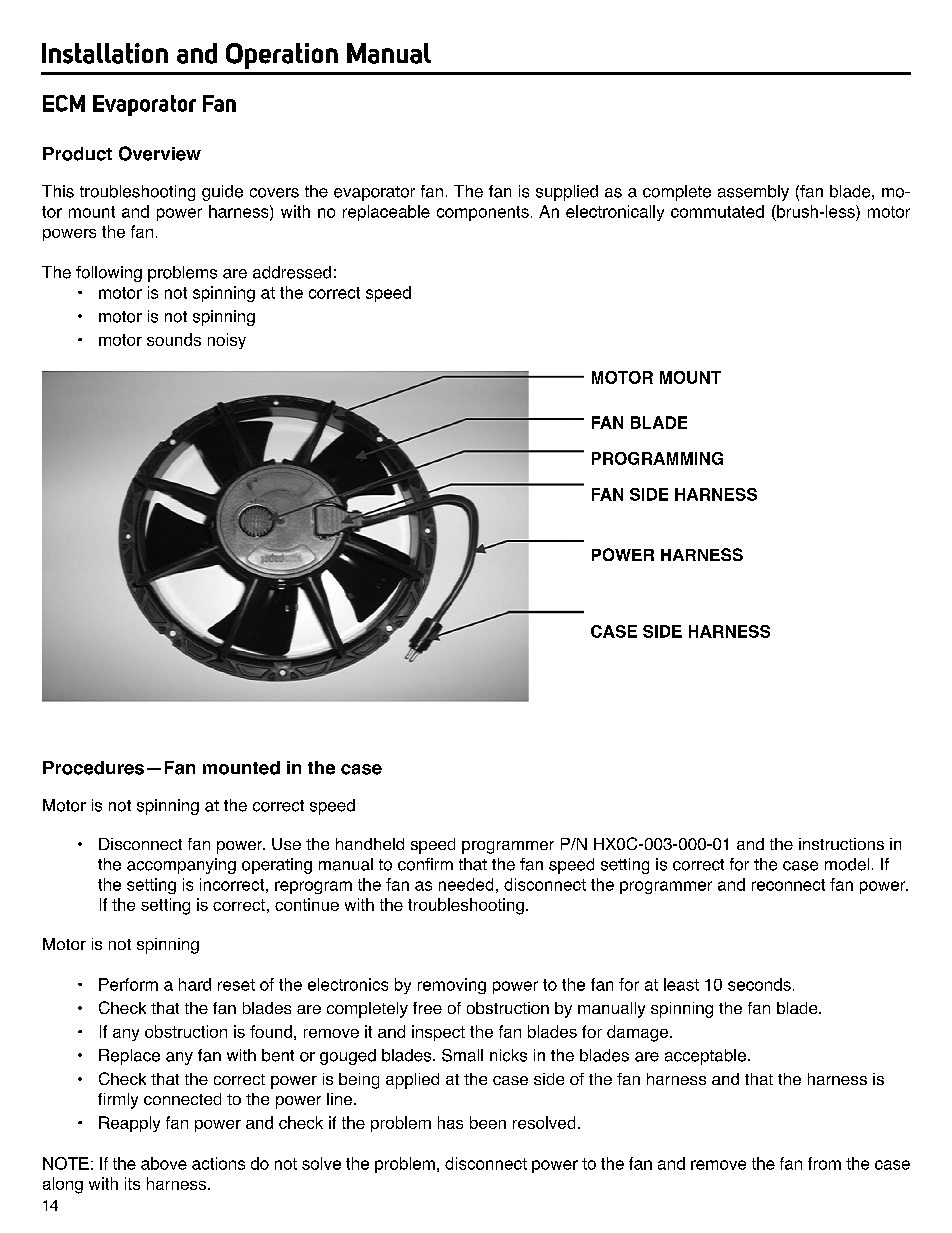 This screenshot has width=952, height=1233. What do you see at coordinates (128, 984) in the screenshot?
I see `Perform` at bounding box center [128, 984].
